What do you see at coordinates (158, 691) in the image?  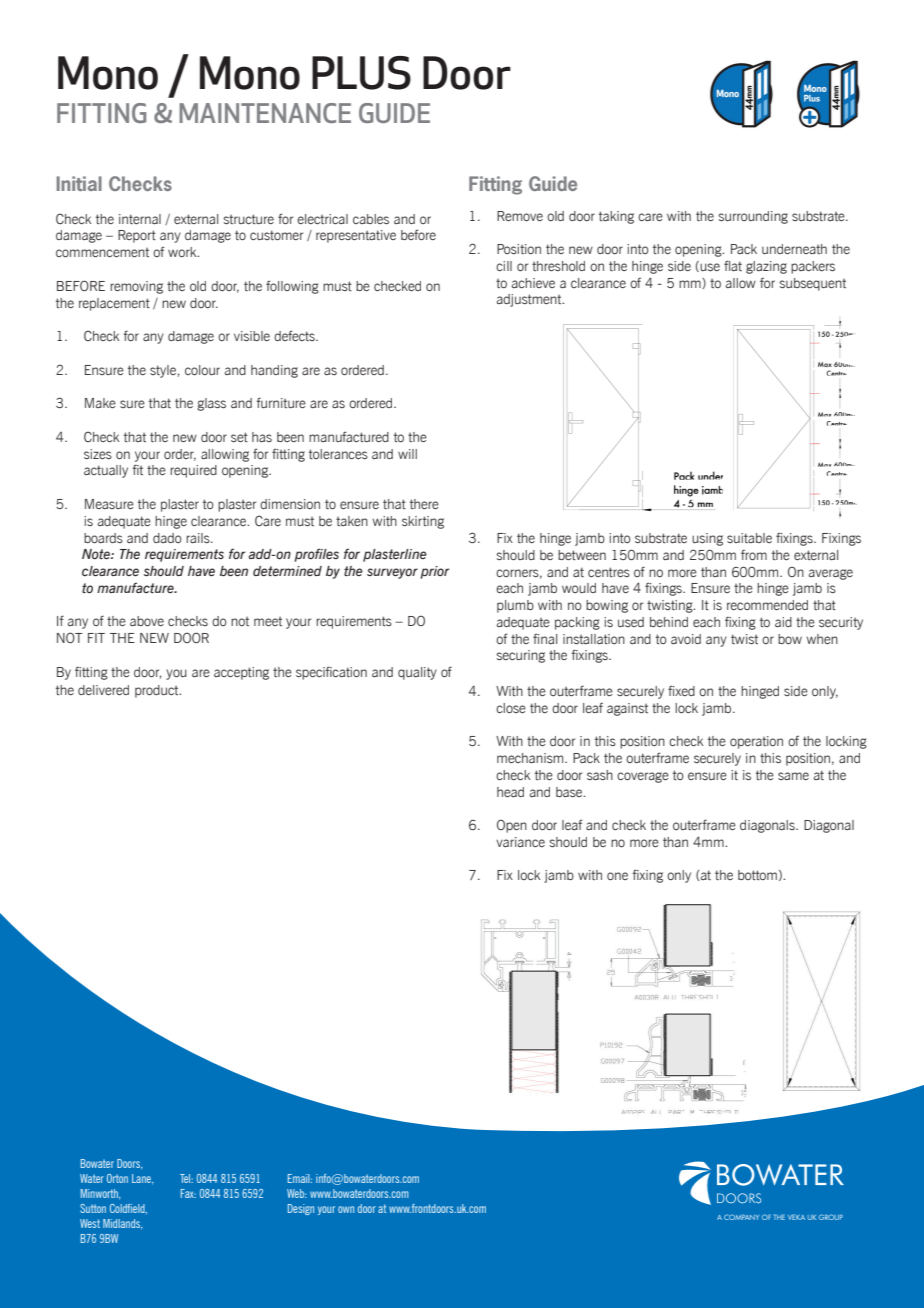 I see `product` at bounding box center [158, 691].
